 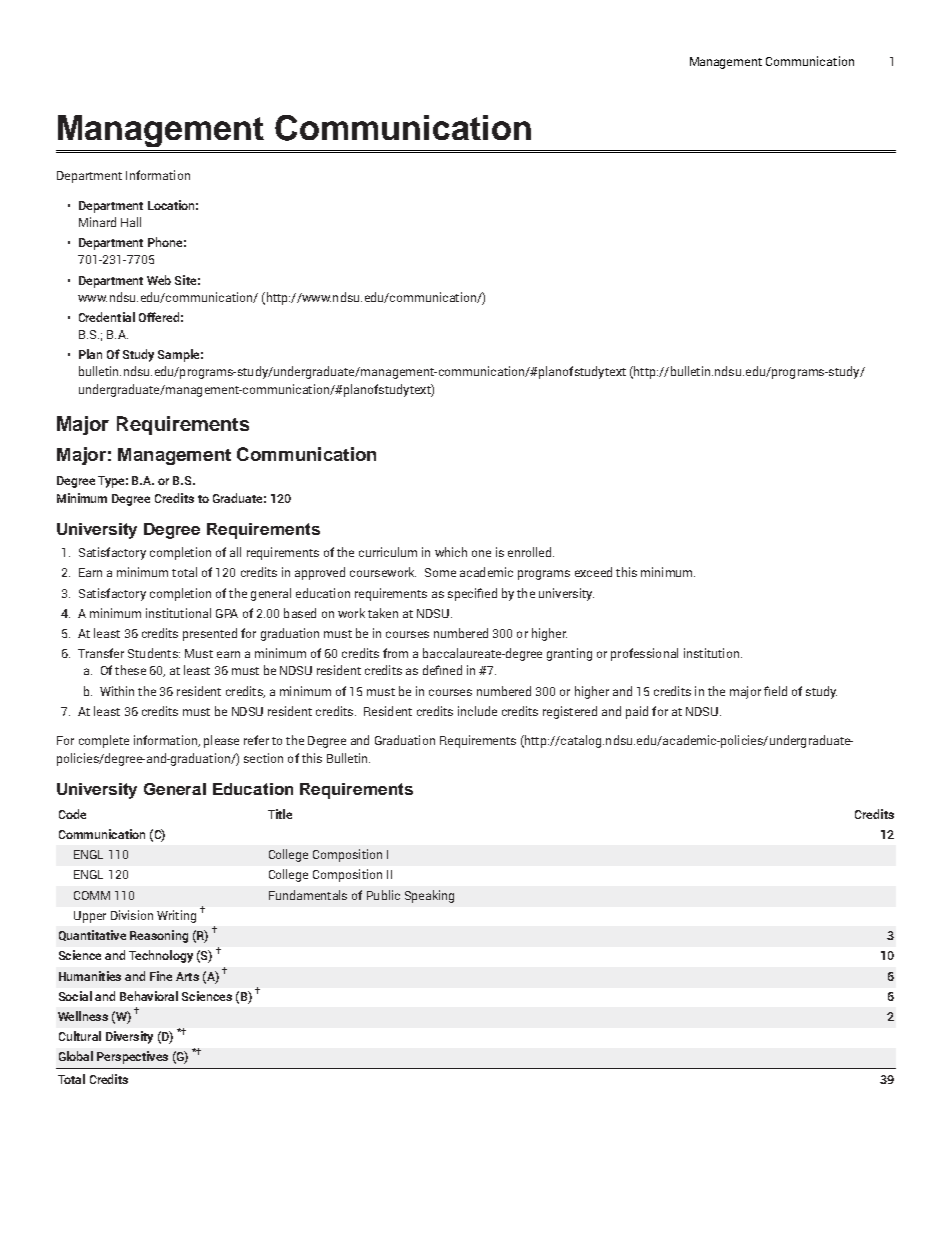 What do you see at coordinates (531, 552) in the image?
I see `enrolled` at bounding box center [531, 552].
